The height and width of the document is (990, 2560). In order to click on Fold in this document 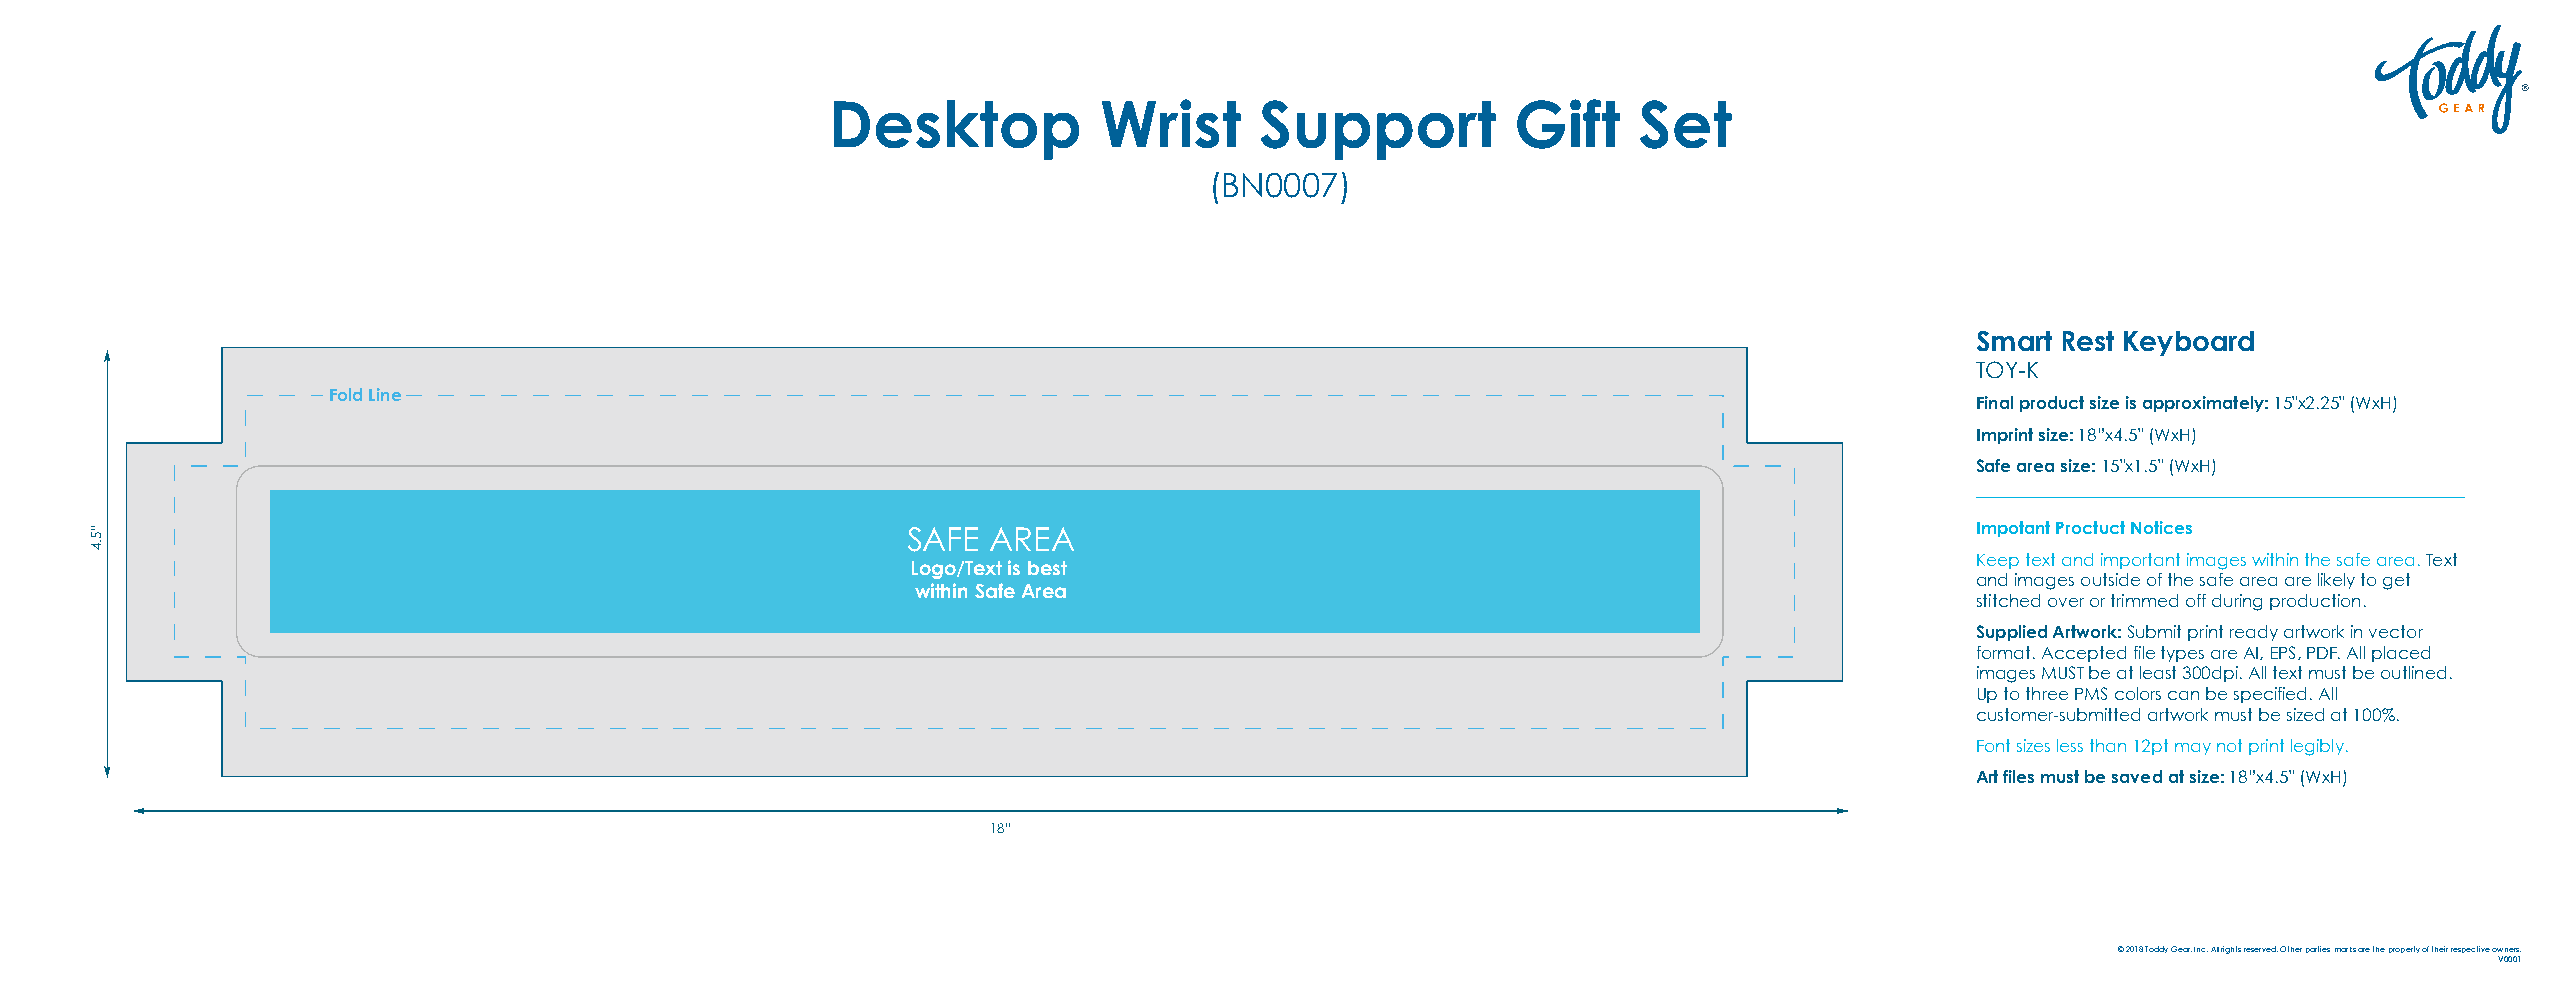, I will do `click(346, 394)`.
